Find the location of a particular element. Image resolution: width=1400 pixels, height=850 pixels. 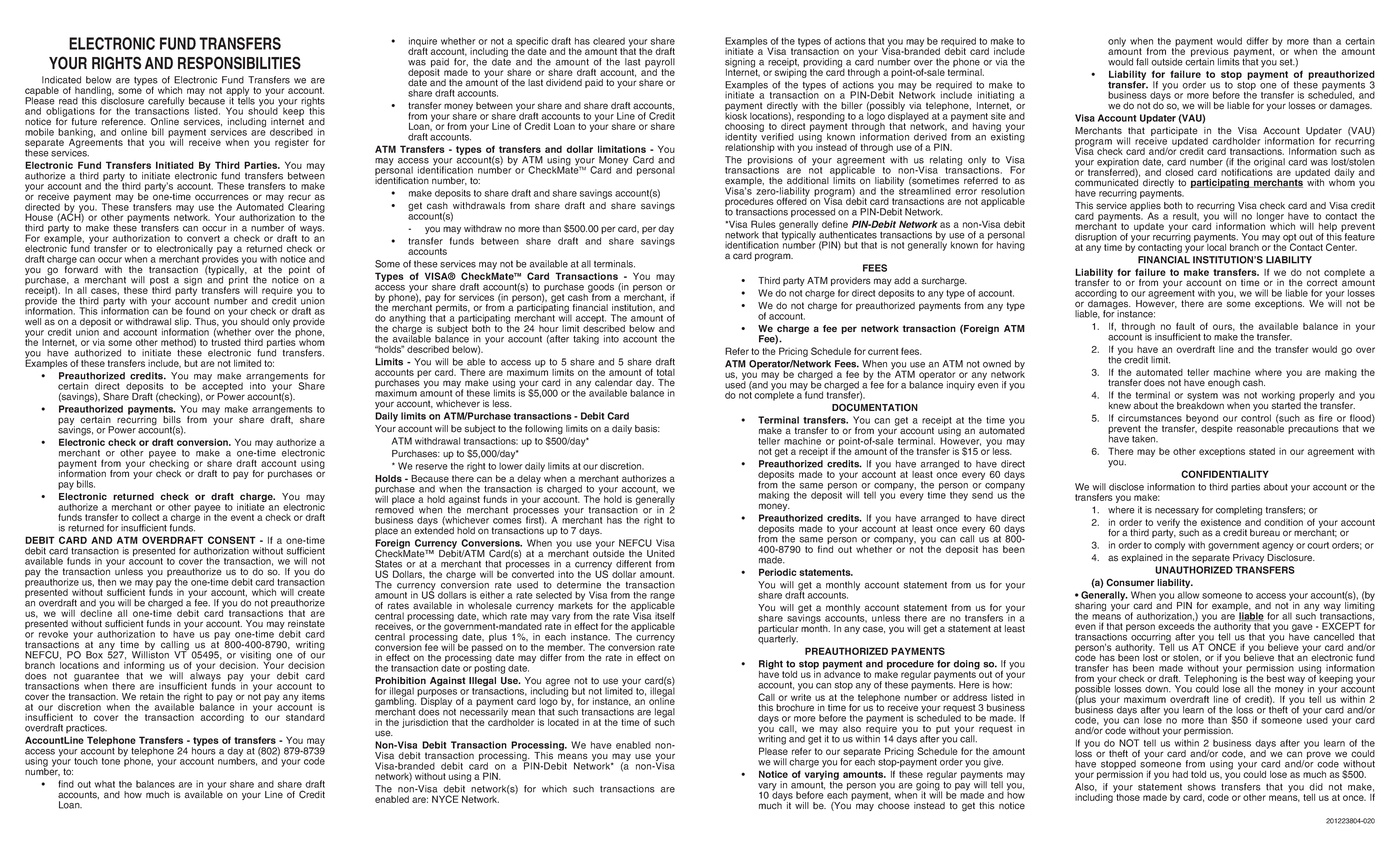

what is located at coordinates (105, 784).
